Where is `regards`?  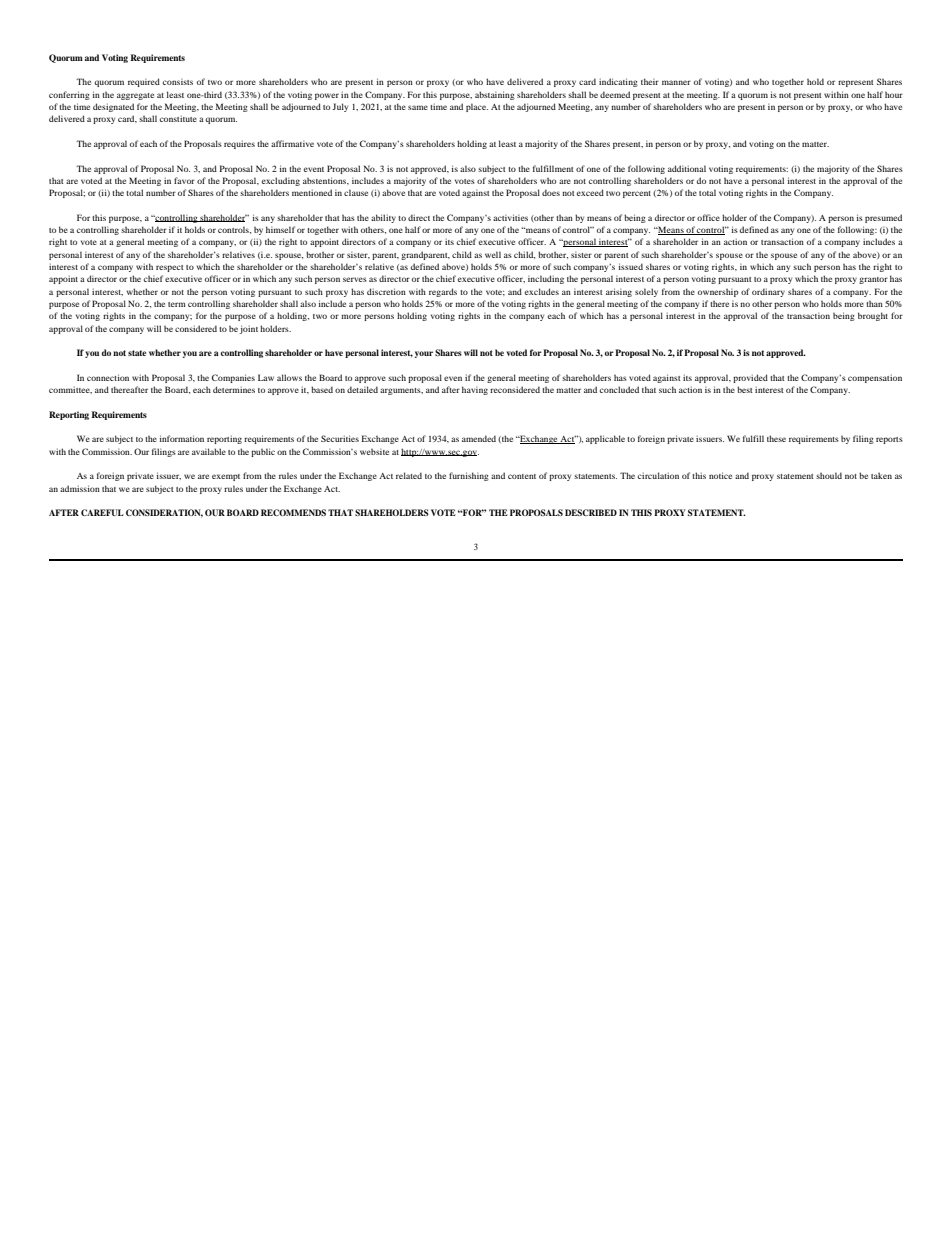
regards is located at coordinates (443, 292).
